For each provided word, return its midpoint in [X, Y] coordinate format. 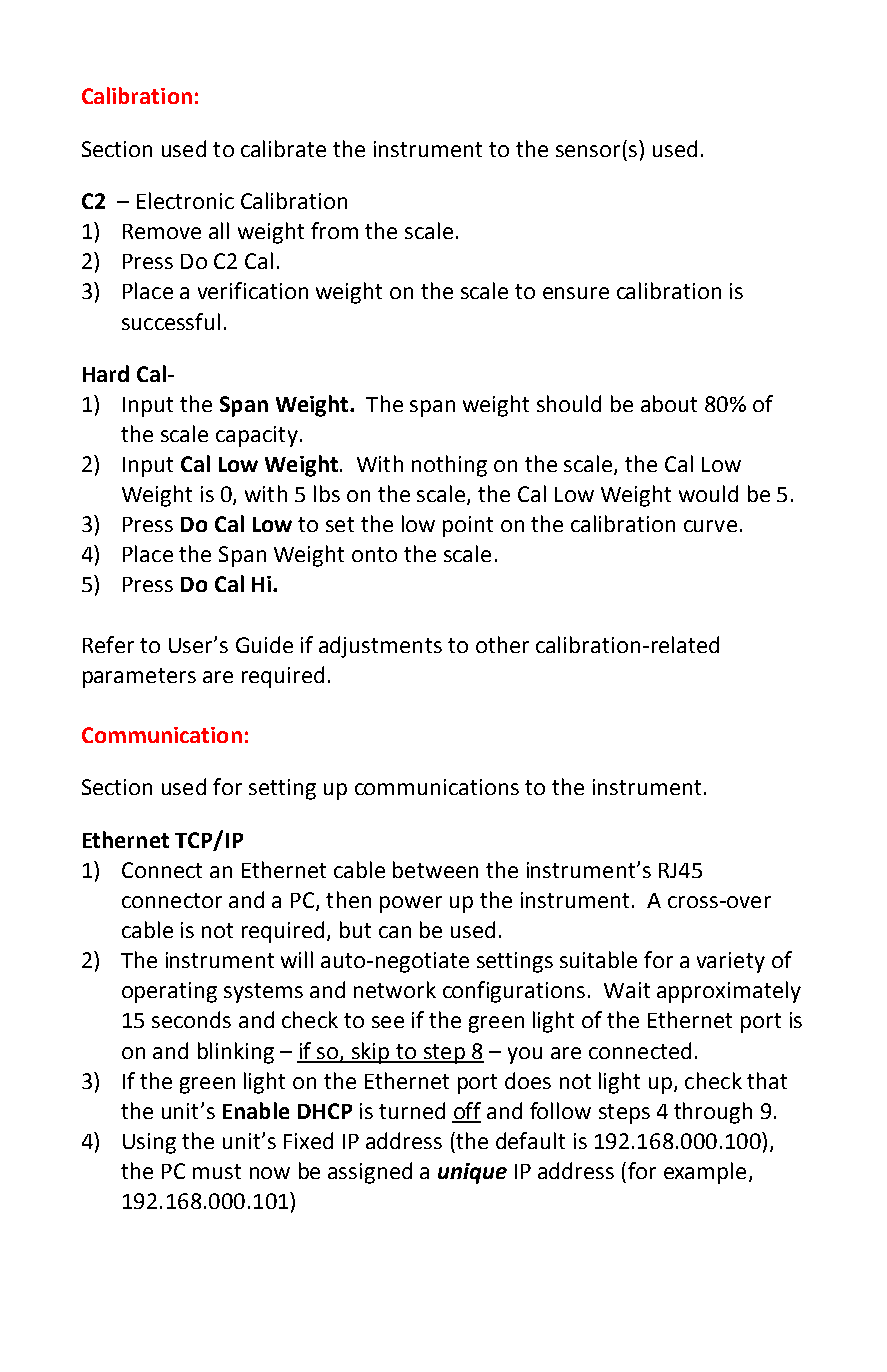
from [334, 230]
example [705, 1173]
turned [412, 1110]
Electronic [185, 200]
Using [149, 1143]
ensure [576, 293]
